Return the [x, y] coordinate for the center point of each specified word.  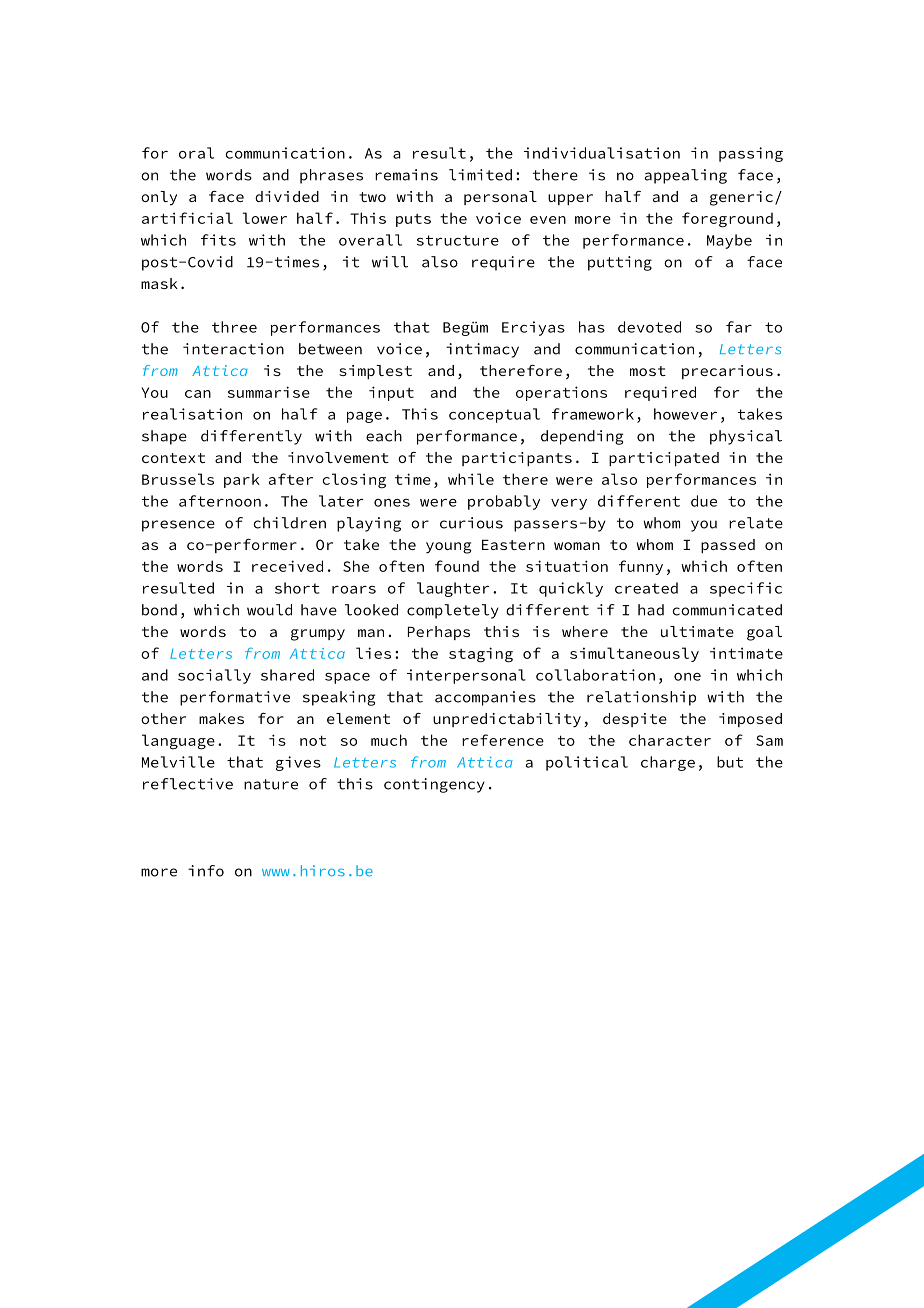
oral [196, 153]
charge [668, 763]
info [206, 871]
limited [480, 175]
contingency [434, 785]
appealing [686, 176]
